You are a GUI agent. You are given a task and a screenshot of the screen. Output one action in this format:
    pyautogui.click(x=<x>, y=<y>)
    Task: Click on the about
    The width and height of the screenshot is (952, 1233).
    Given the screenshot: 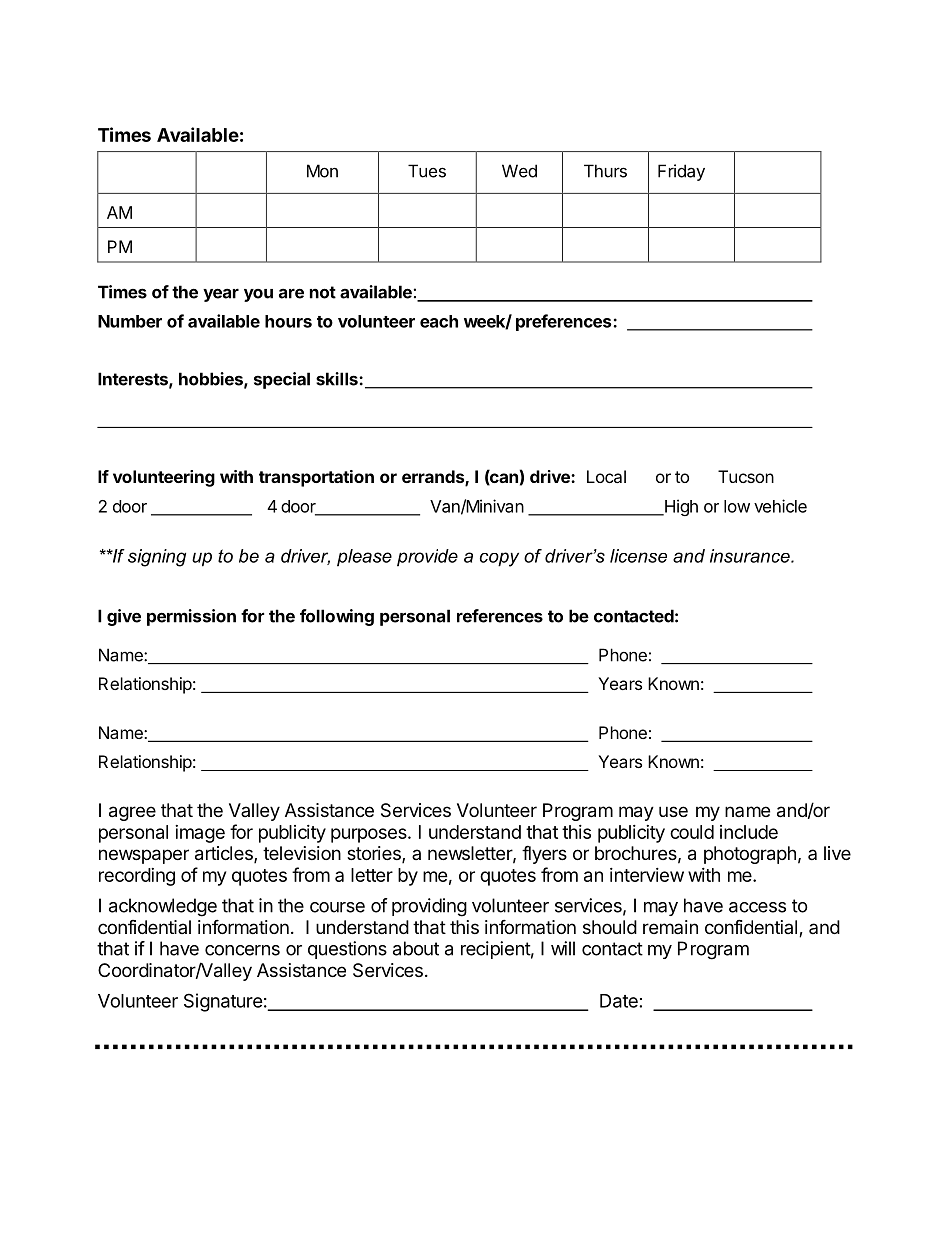 What is the action you would take?
    pyautogui.click(x=416, y=948)
